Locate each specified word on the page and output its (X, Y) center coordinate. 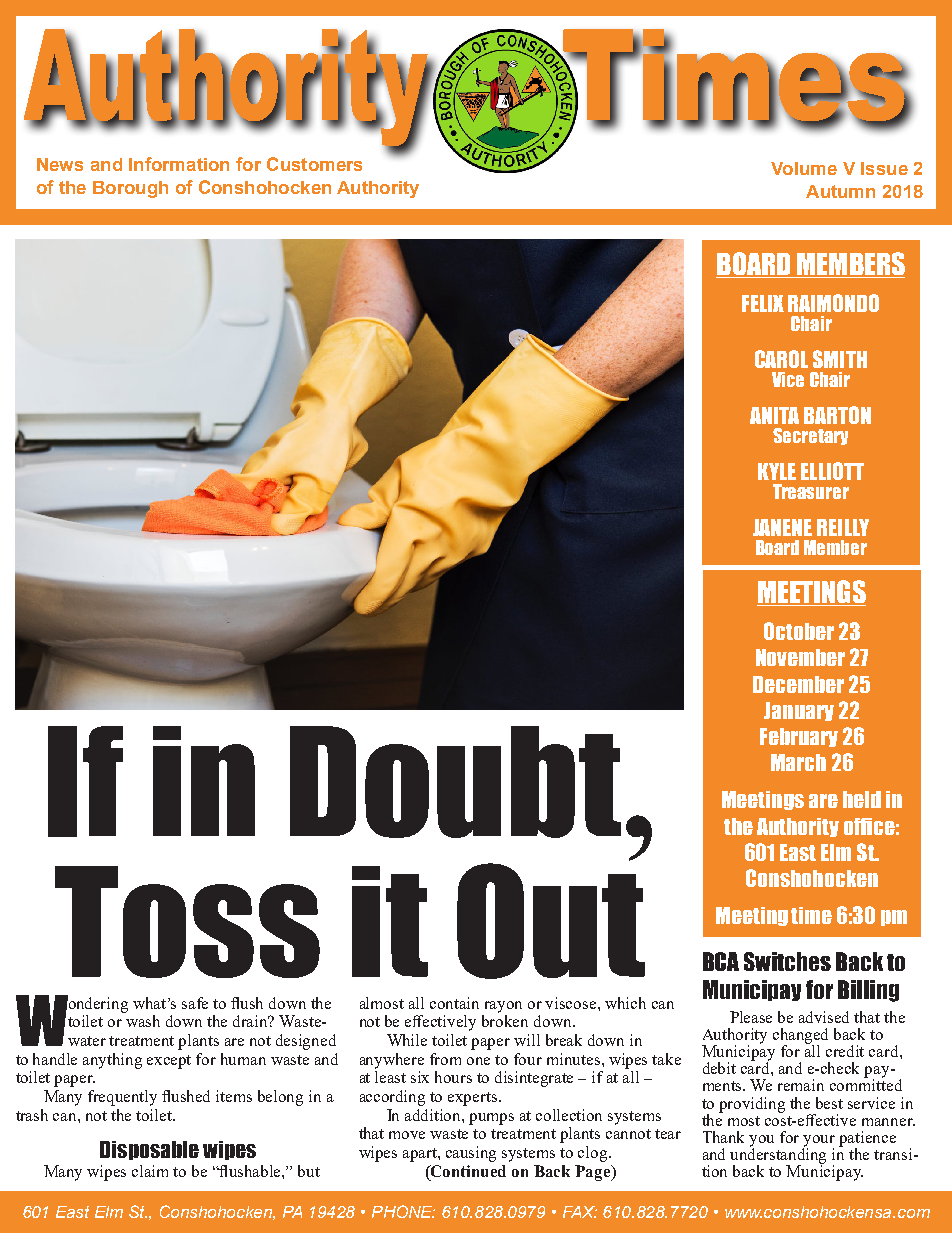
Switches (787, 961)
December (798, 684)
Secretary (810, 436)
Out (551, 921)
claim (150, 1171)
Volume (804, 168)
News (60, 164)
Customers (314, 164)
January (799, 711)
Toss (187, 922)
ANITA (774, 415)
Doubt (455, 782)
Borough (130, 189)
